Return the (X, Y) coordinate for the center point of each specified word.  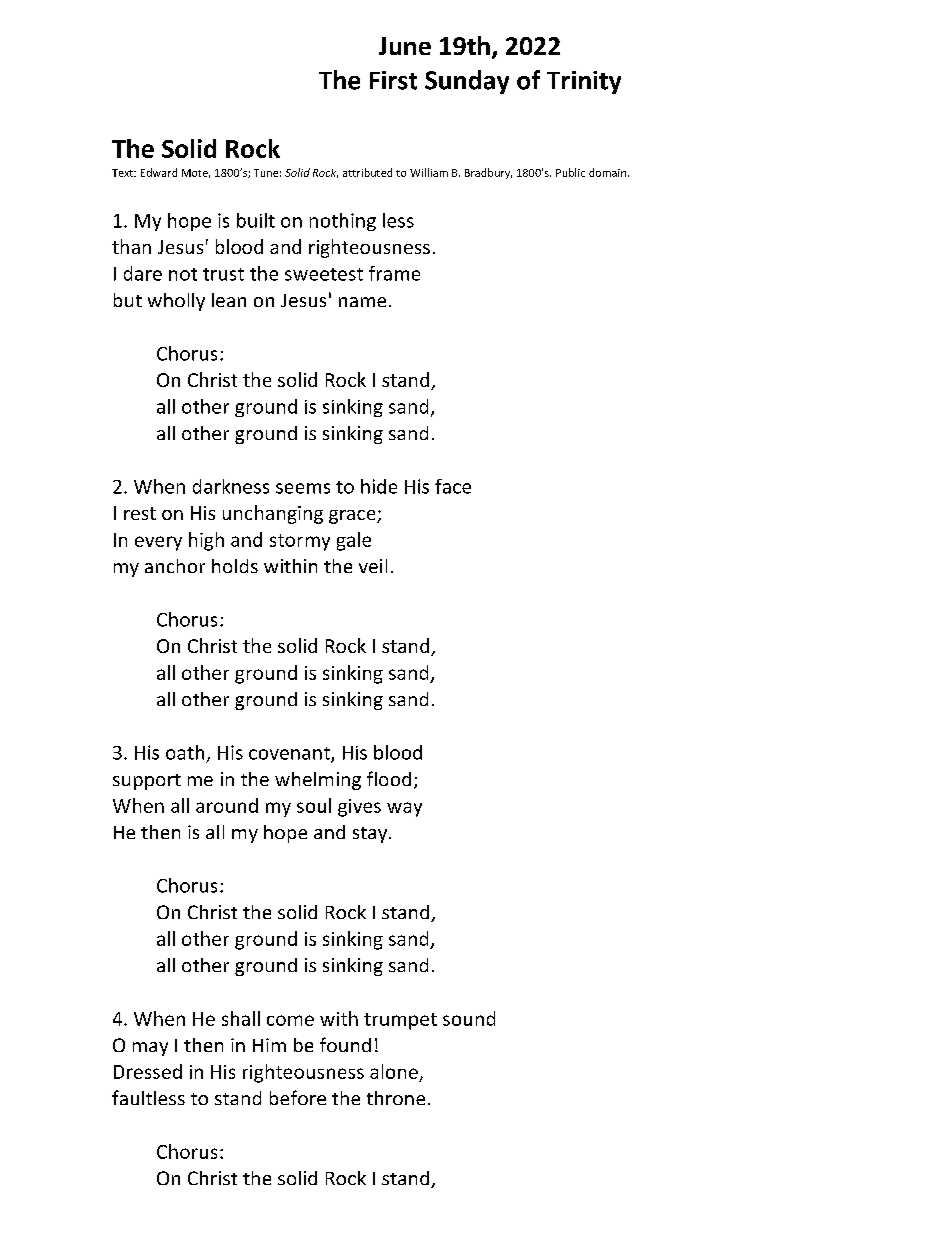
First (393, 80)
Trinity (584, 82)
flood (389, 778)
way (404, 809)
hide (379, 486)
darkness (231, 486)
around (227, 805)
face (453, 486)
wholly (176, 302)
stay (371, 835)
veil (373, 566)
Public (570, 172)
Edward (159, 172)
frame (394, 273)
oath (185, 752)
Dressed (148, 1071)
